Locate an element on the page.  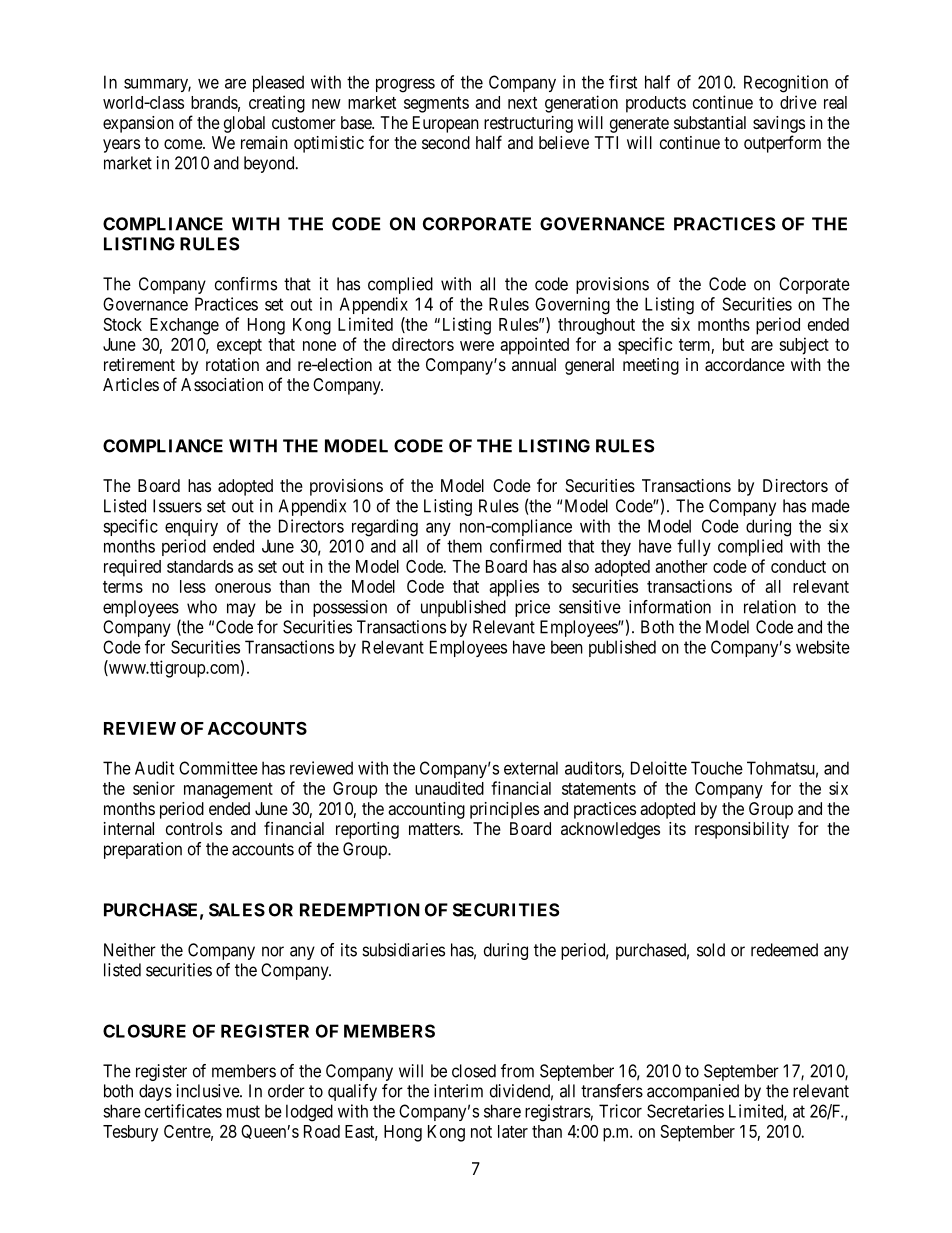
global is located at coordinates (244, 124).
